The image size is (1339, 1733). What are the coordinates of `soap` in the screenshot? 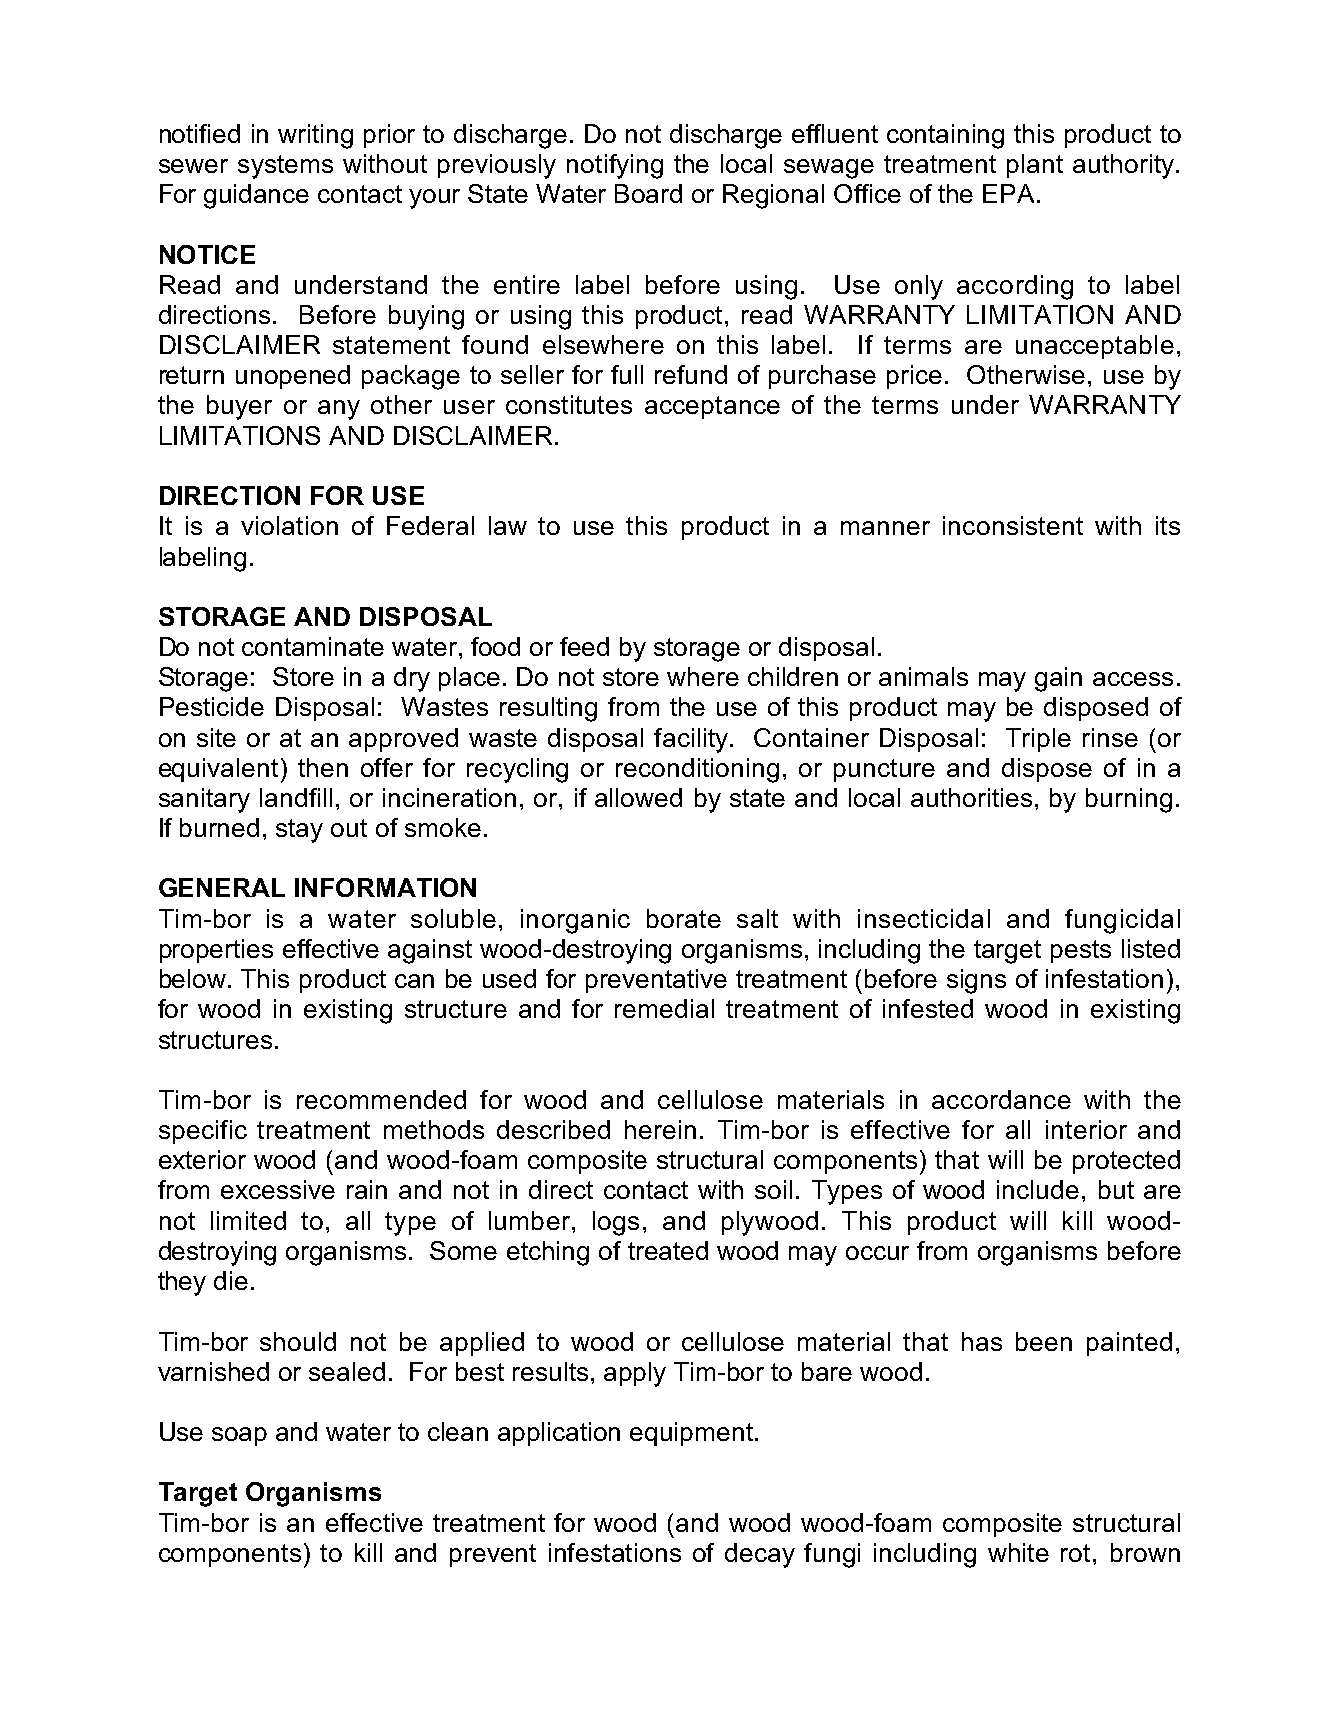 It's located at (239, 1436).
